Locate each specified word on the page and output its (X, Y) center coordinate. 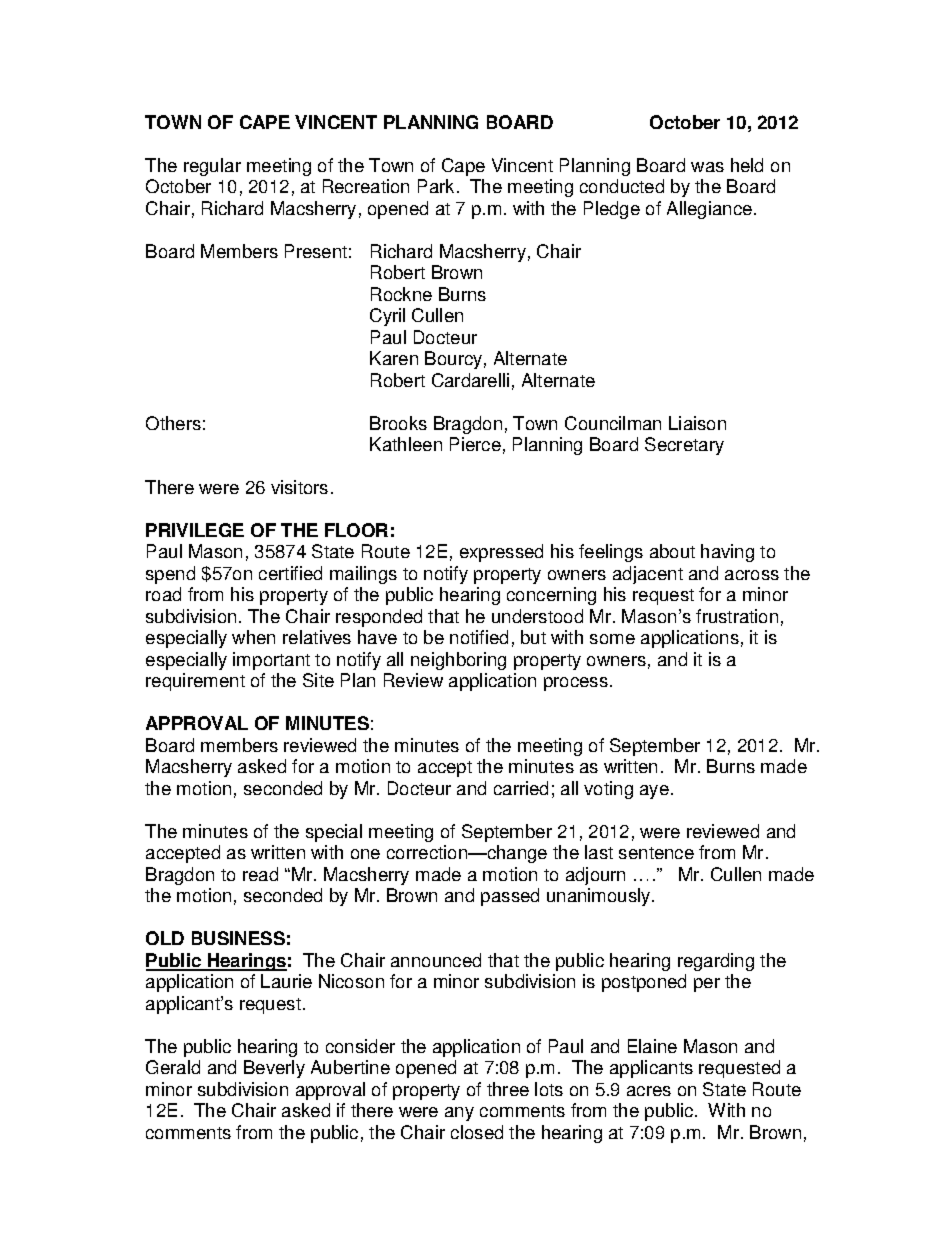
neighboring (458, 661)
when (253, 637)
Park (438, 186)
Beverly (274, 1069)
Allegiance (709, 210)
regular (212, 167)
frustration (737, 616)
